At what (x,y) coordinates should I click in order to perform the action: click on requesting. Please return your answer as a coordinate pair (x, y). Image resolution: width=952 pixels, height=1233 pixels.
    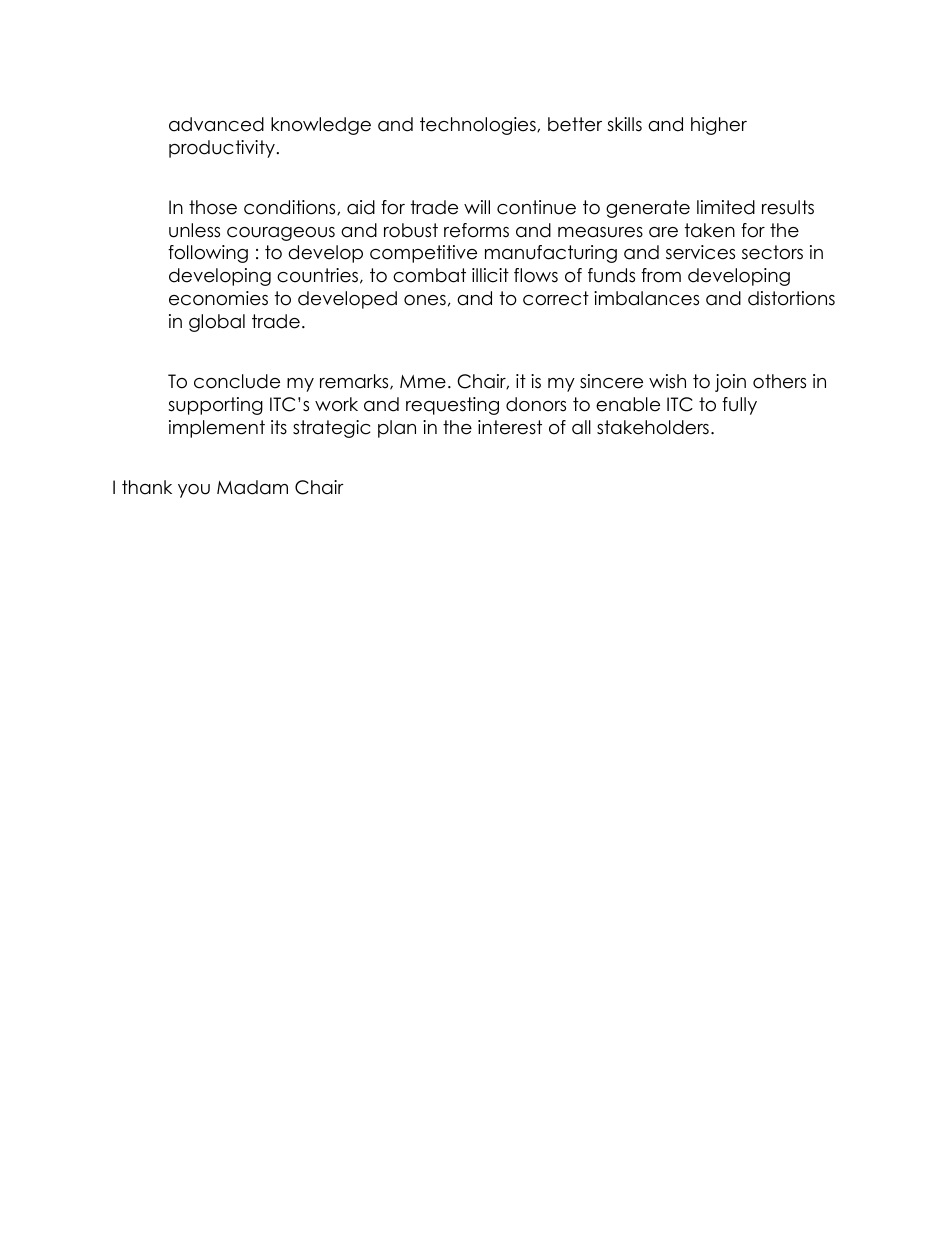
    Looking at the image, I should click on (452, 406).
